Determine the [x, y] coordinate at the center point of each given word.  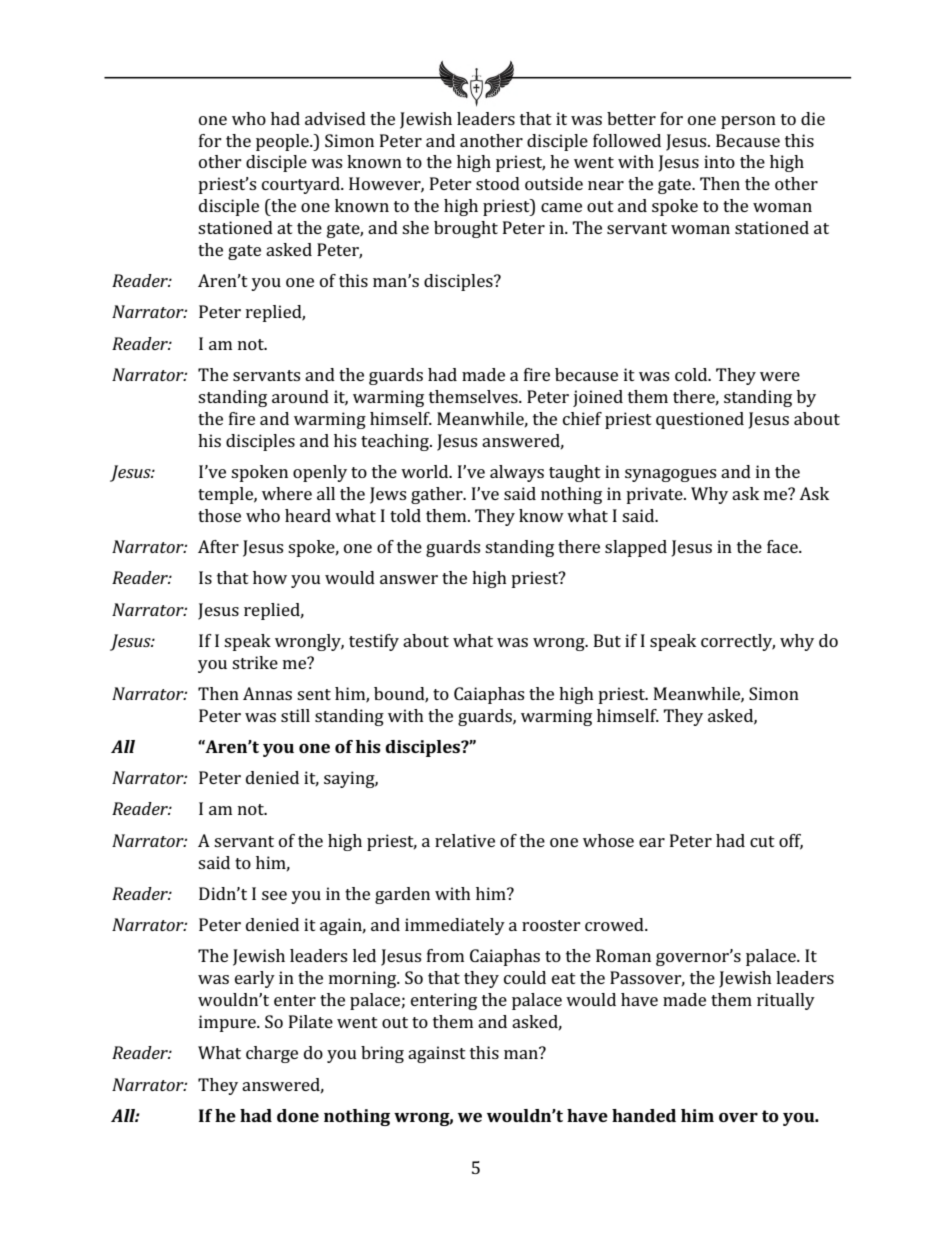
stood [498, 183]
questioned [700, 420]
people [283, 142]
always [517, 473]
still [295, 715]
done [298, 1115]
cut [762, 841]
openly [320, 473]
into [719, 161]
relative [465, 840]
